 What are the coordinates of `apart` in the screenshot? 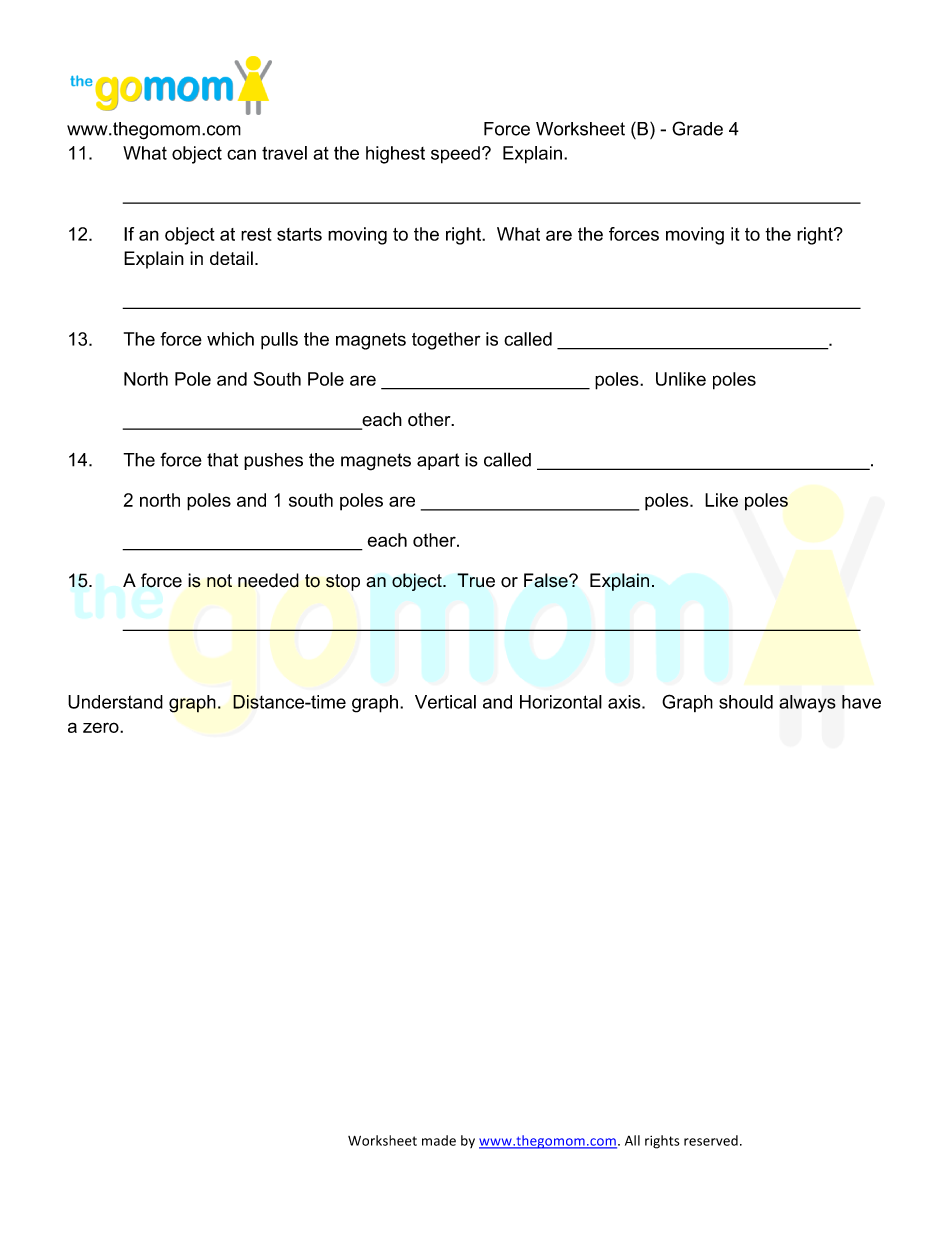 It's located at (438, 461).
